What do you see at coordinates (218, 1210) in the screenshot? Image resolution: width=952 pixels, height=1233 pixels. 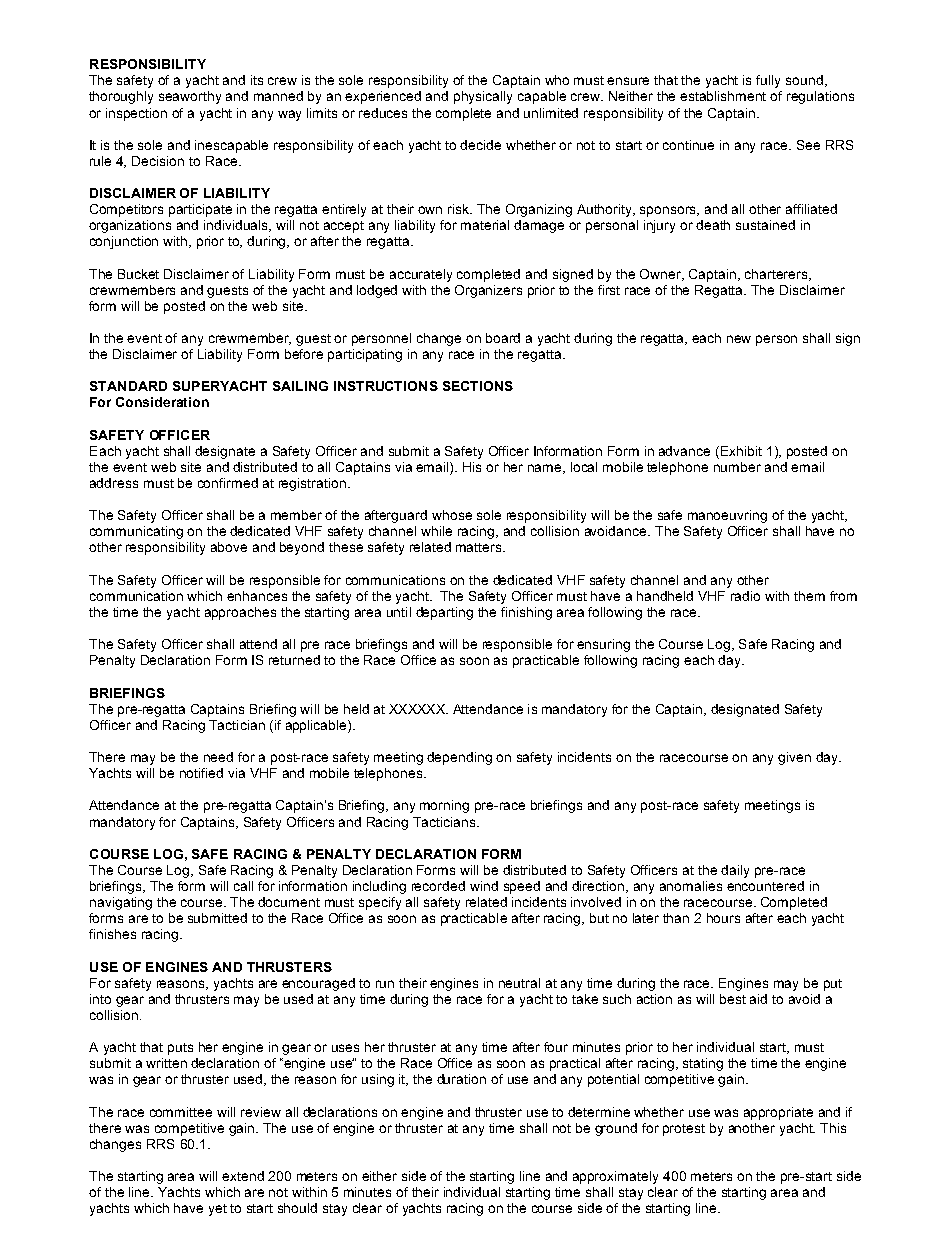 I see `yet` at bounding box center [218, 1210].
